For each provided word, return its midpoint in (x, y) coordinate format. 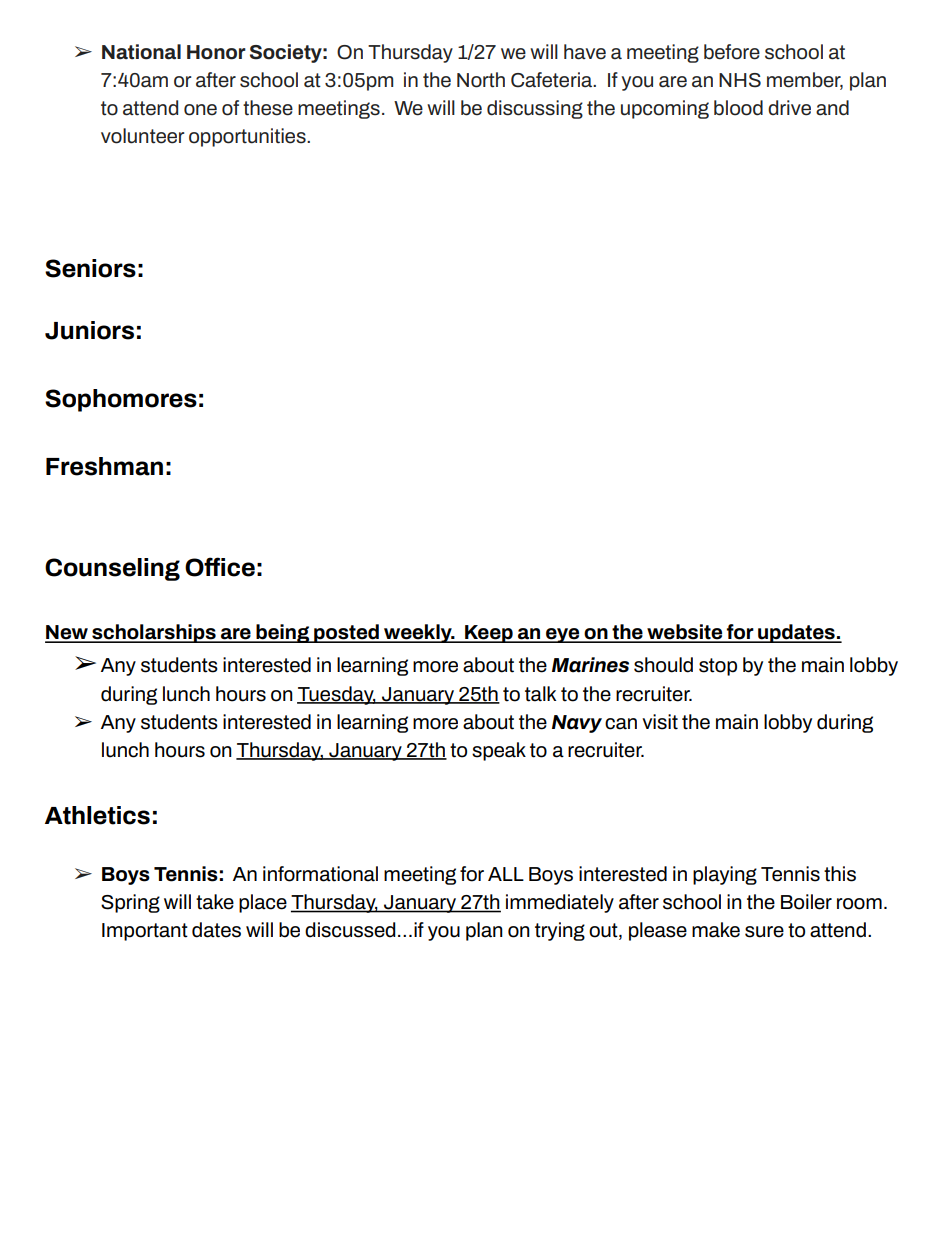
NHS (740, 80)
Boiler (806, 902)
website (685, 633)
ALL (506, 874)
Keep (489, 634)
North (481, 80)
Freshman (104, 466)
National (141, 52)
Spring (130, 903)
